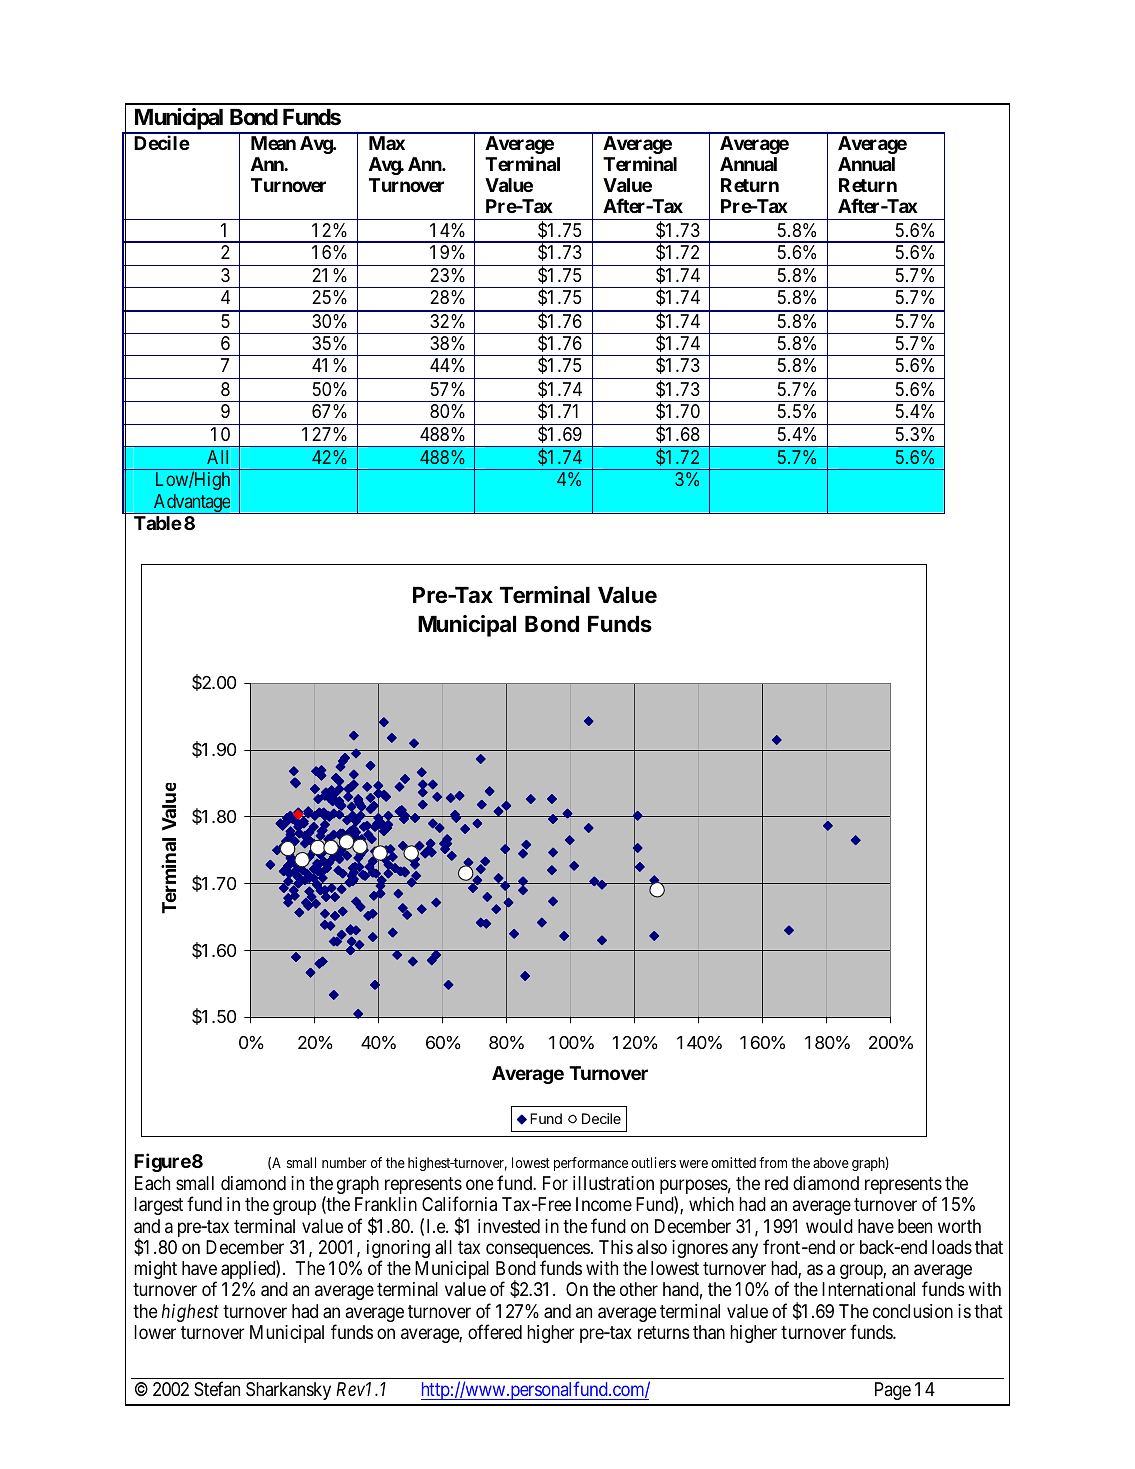 Image resolution: width=1135 pixels, height=1469 pixels. What do you see at coordinates (387, 143) in the page?
I see `Max` at bounding box center [387, 143].
